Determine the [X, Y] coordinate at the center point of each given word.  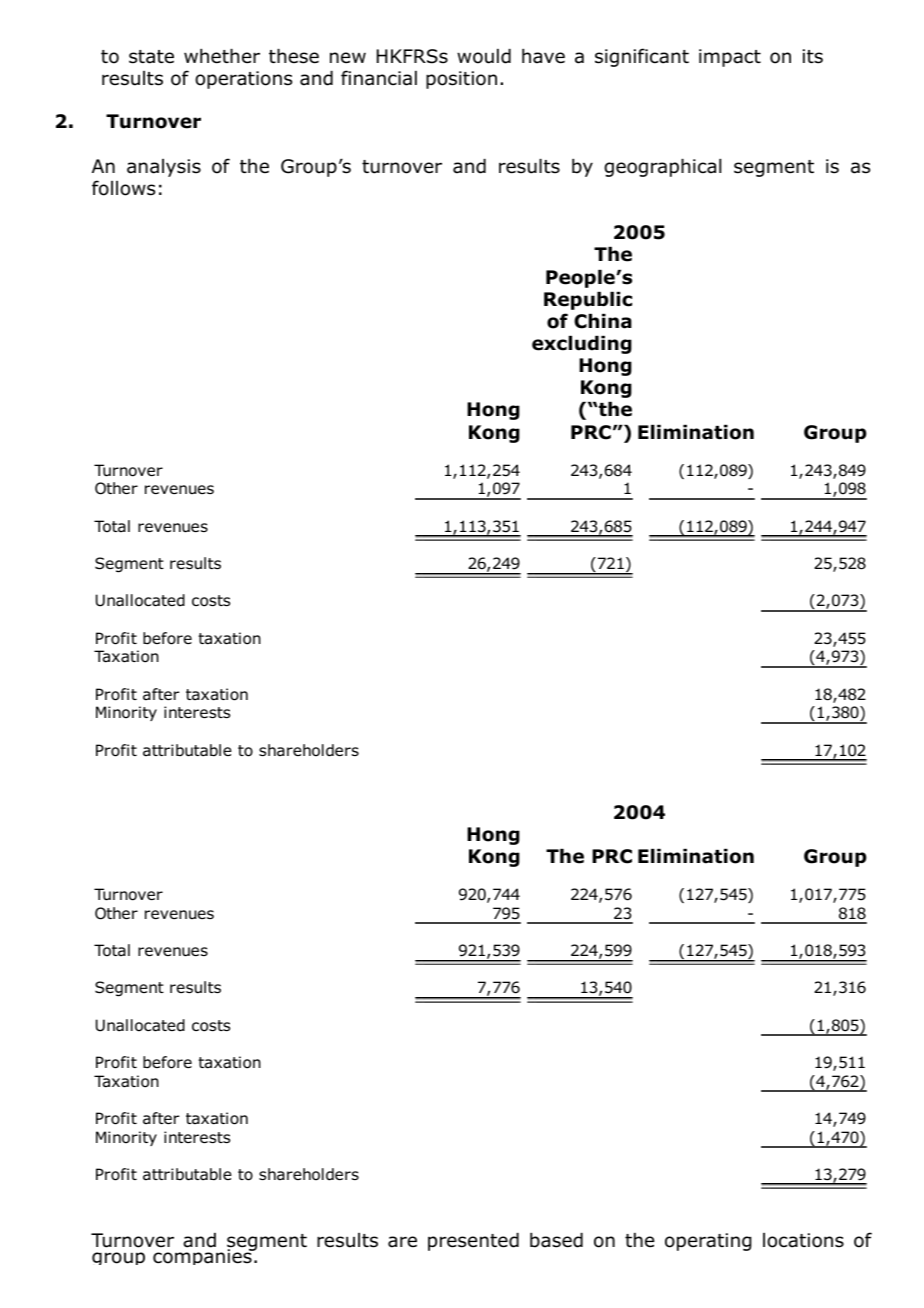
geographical [662, 168]
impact [730, 58]
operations [243, 80]
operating [708, 1242]
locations [803, 1240]
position [461, 80]
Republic [588, 301]
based [556, 1240]
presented [473, 1242]
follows [123, 188]
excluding [582, 345]
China [603, 321]
